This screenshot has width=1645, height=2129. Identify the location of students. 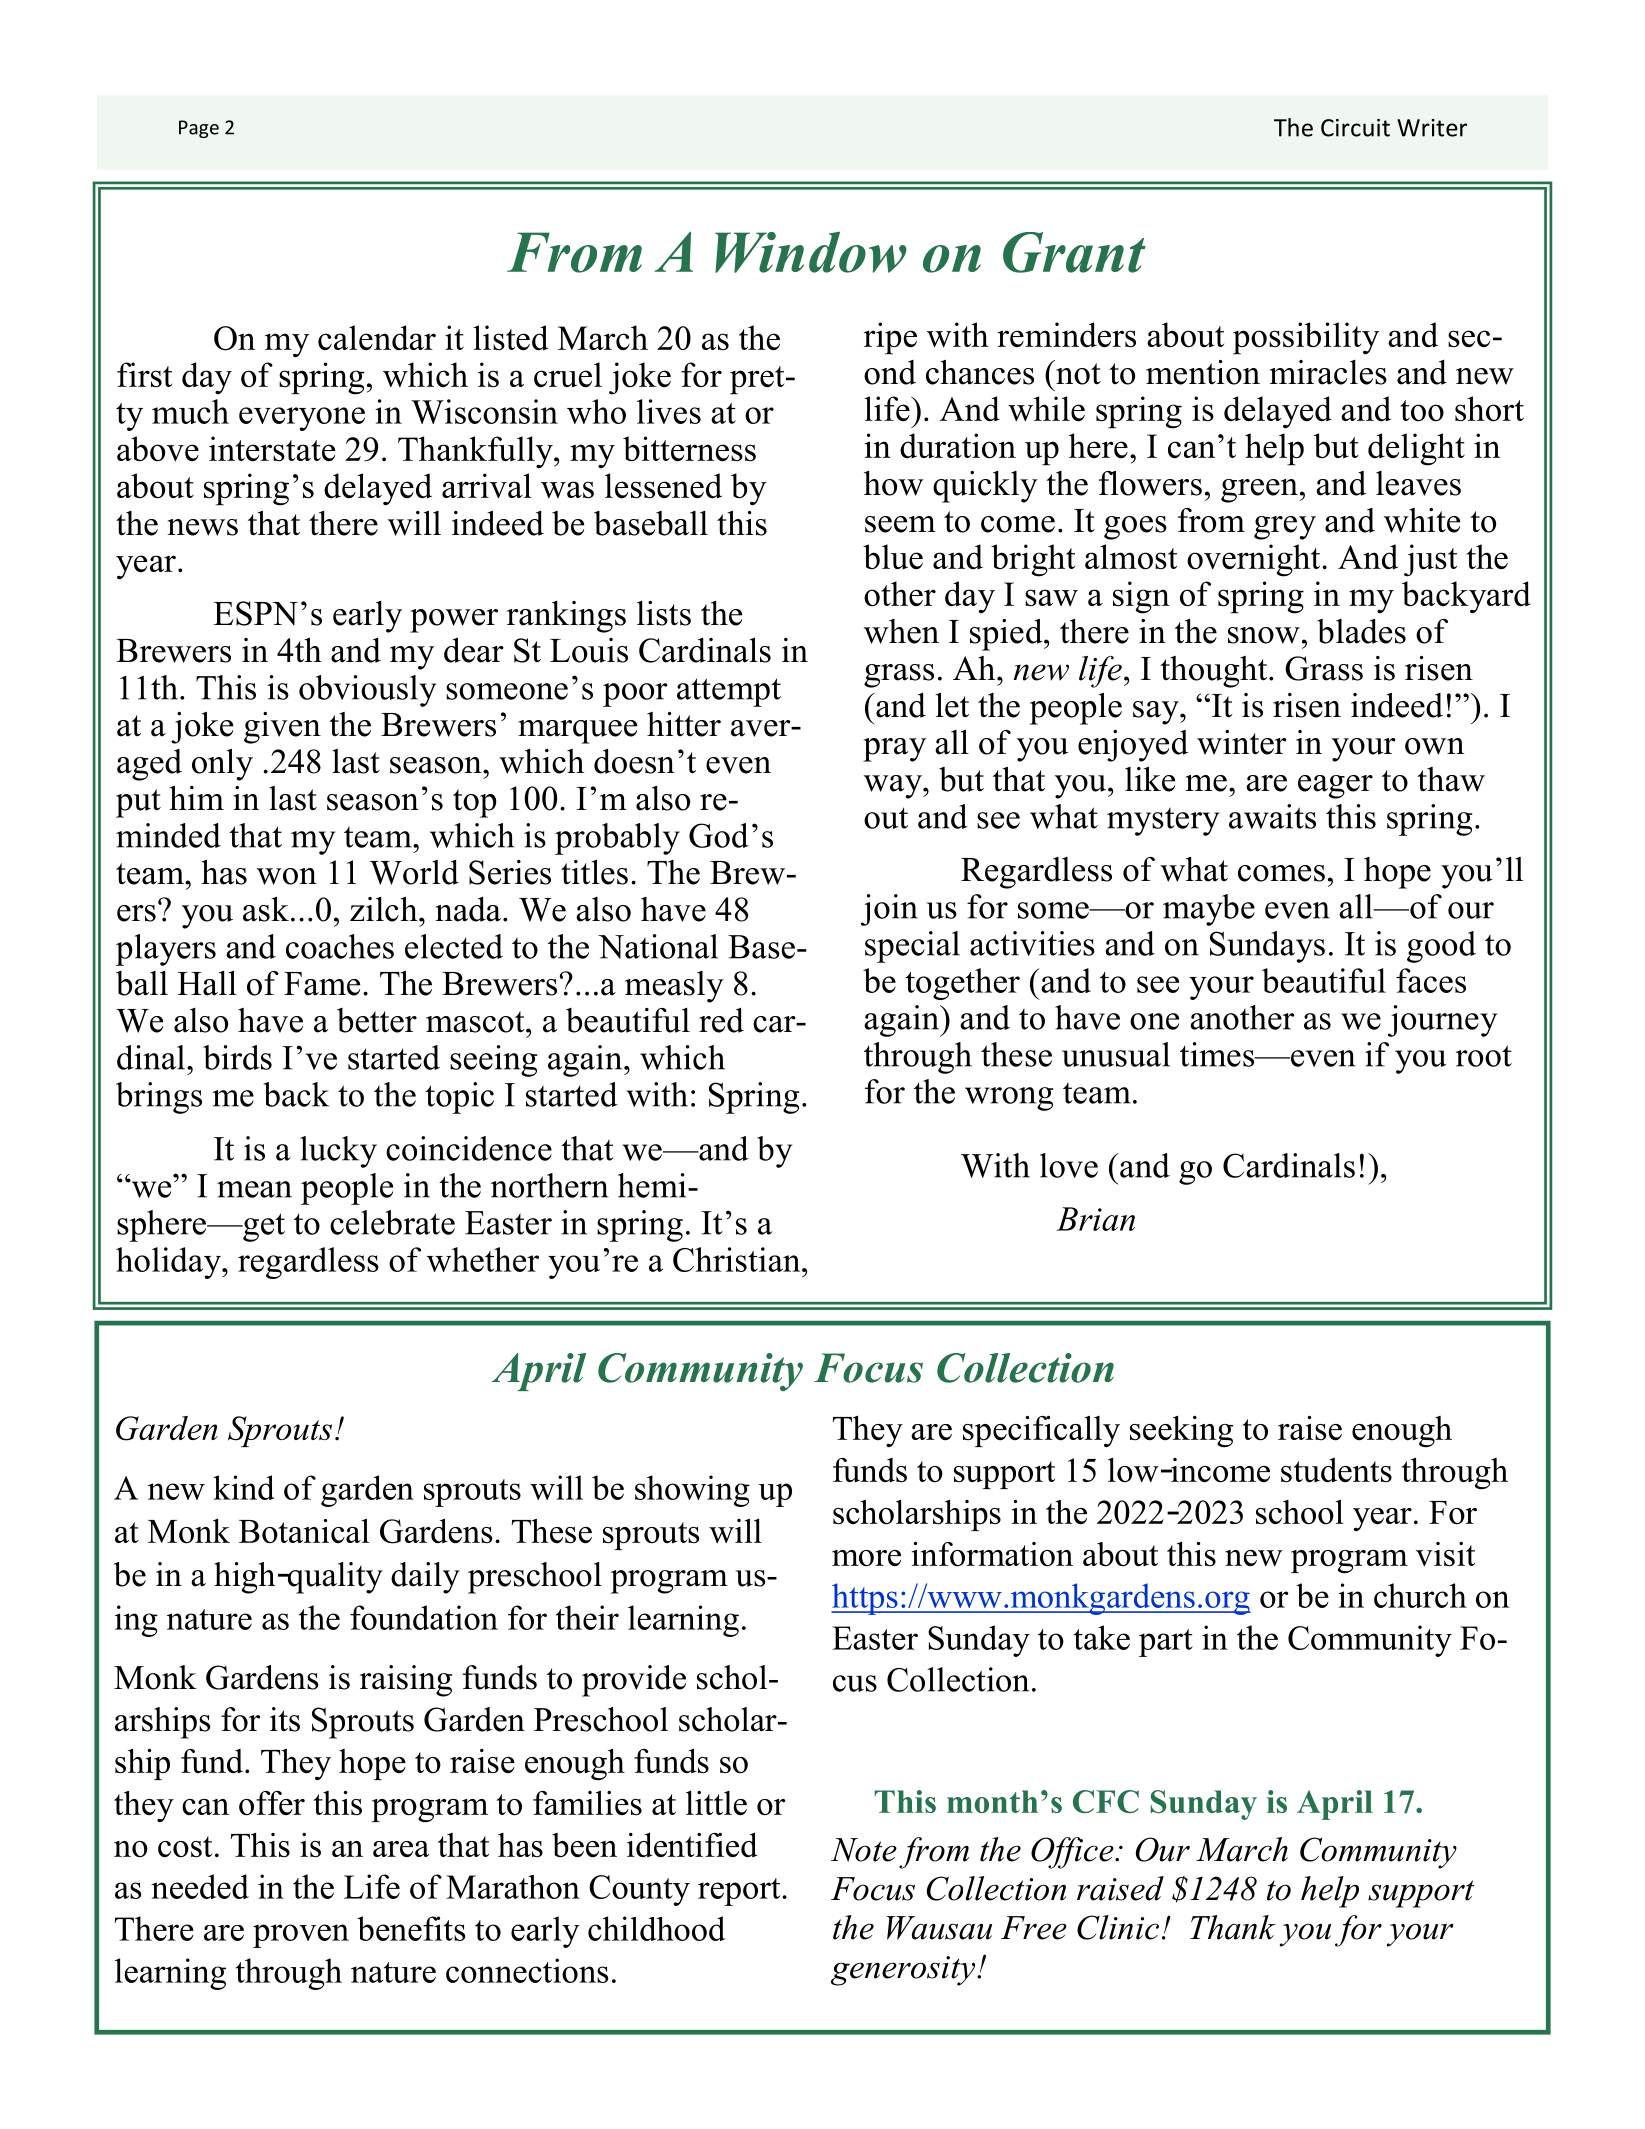
(1336, 1470).
